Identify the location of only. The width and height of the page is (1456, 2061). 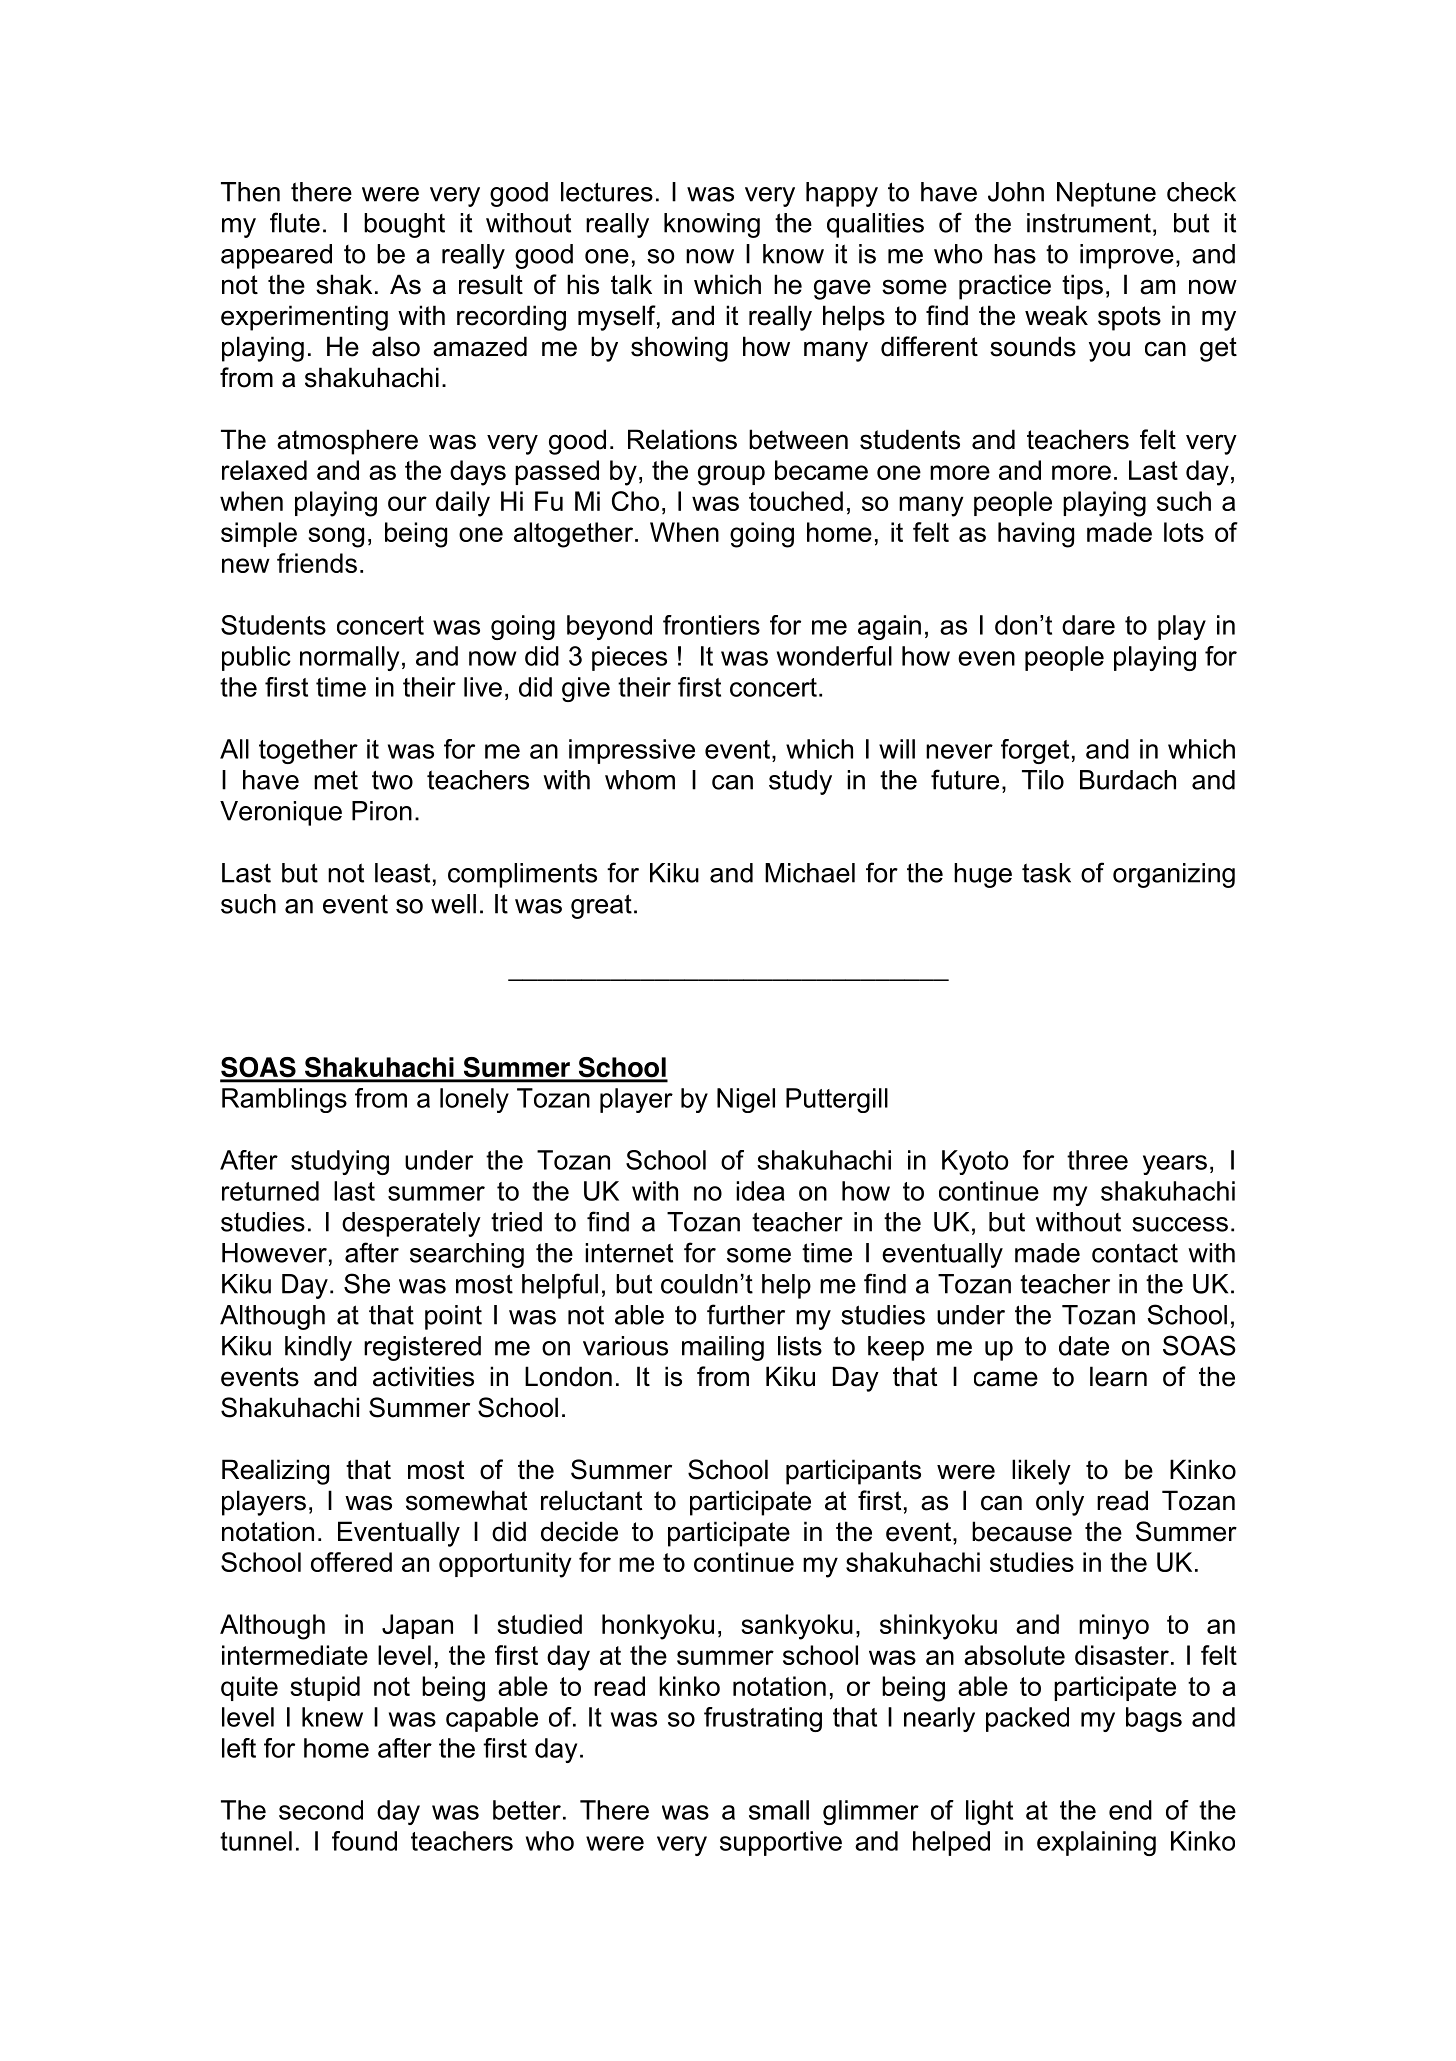
(1060, 1503).
